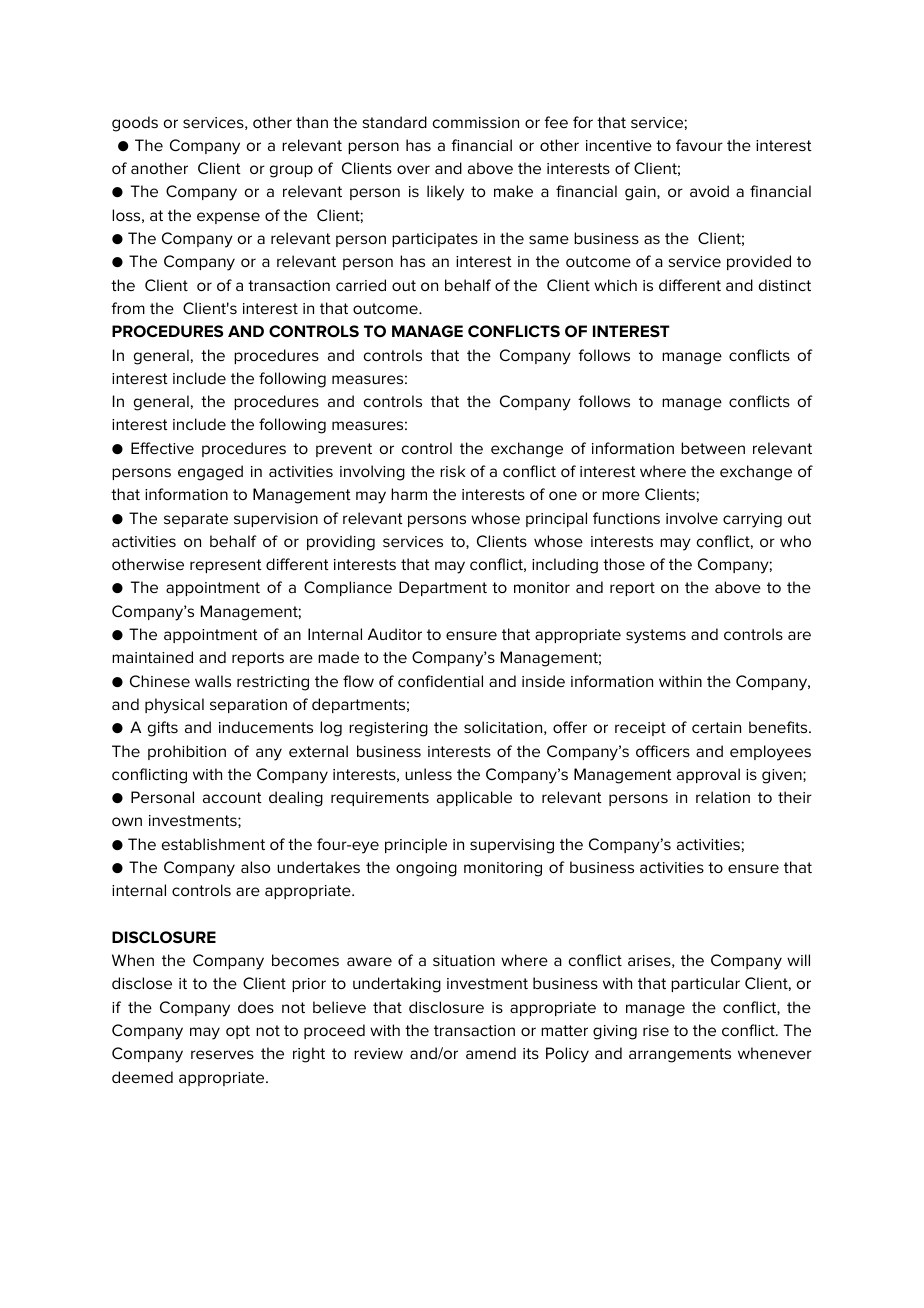 This screenshot has width=924, height=1308. What do you see at coordinates (723, 797) in the screenshot?
I see `relation` at bounding box center [723, 797].
